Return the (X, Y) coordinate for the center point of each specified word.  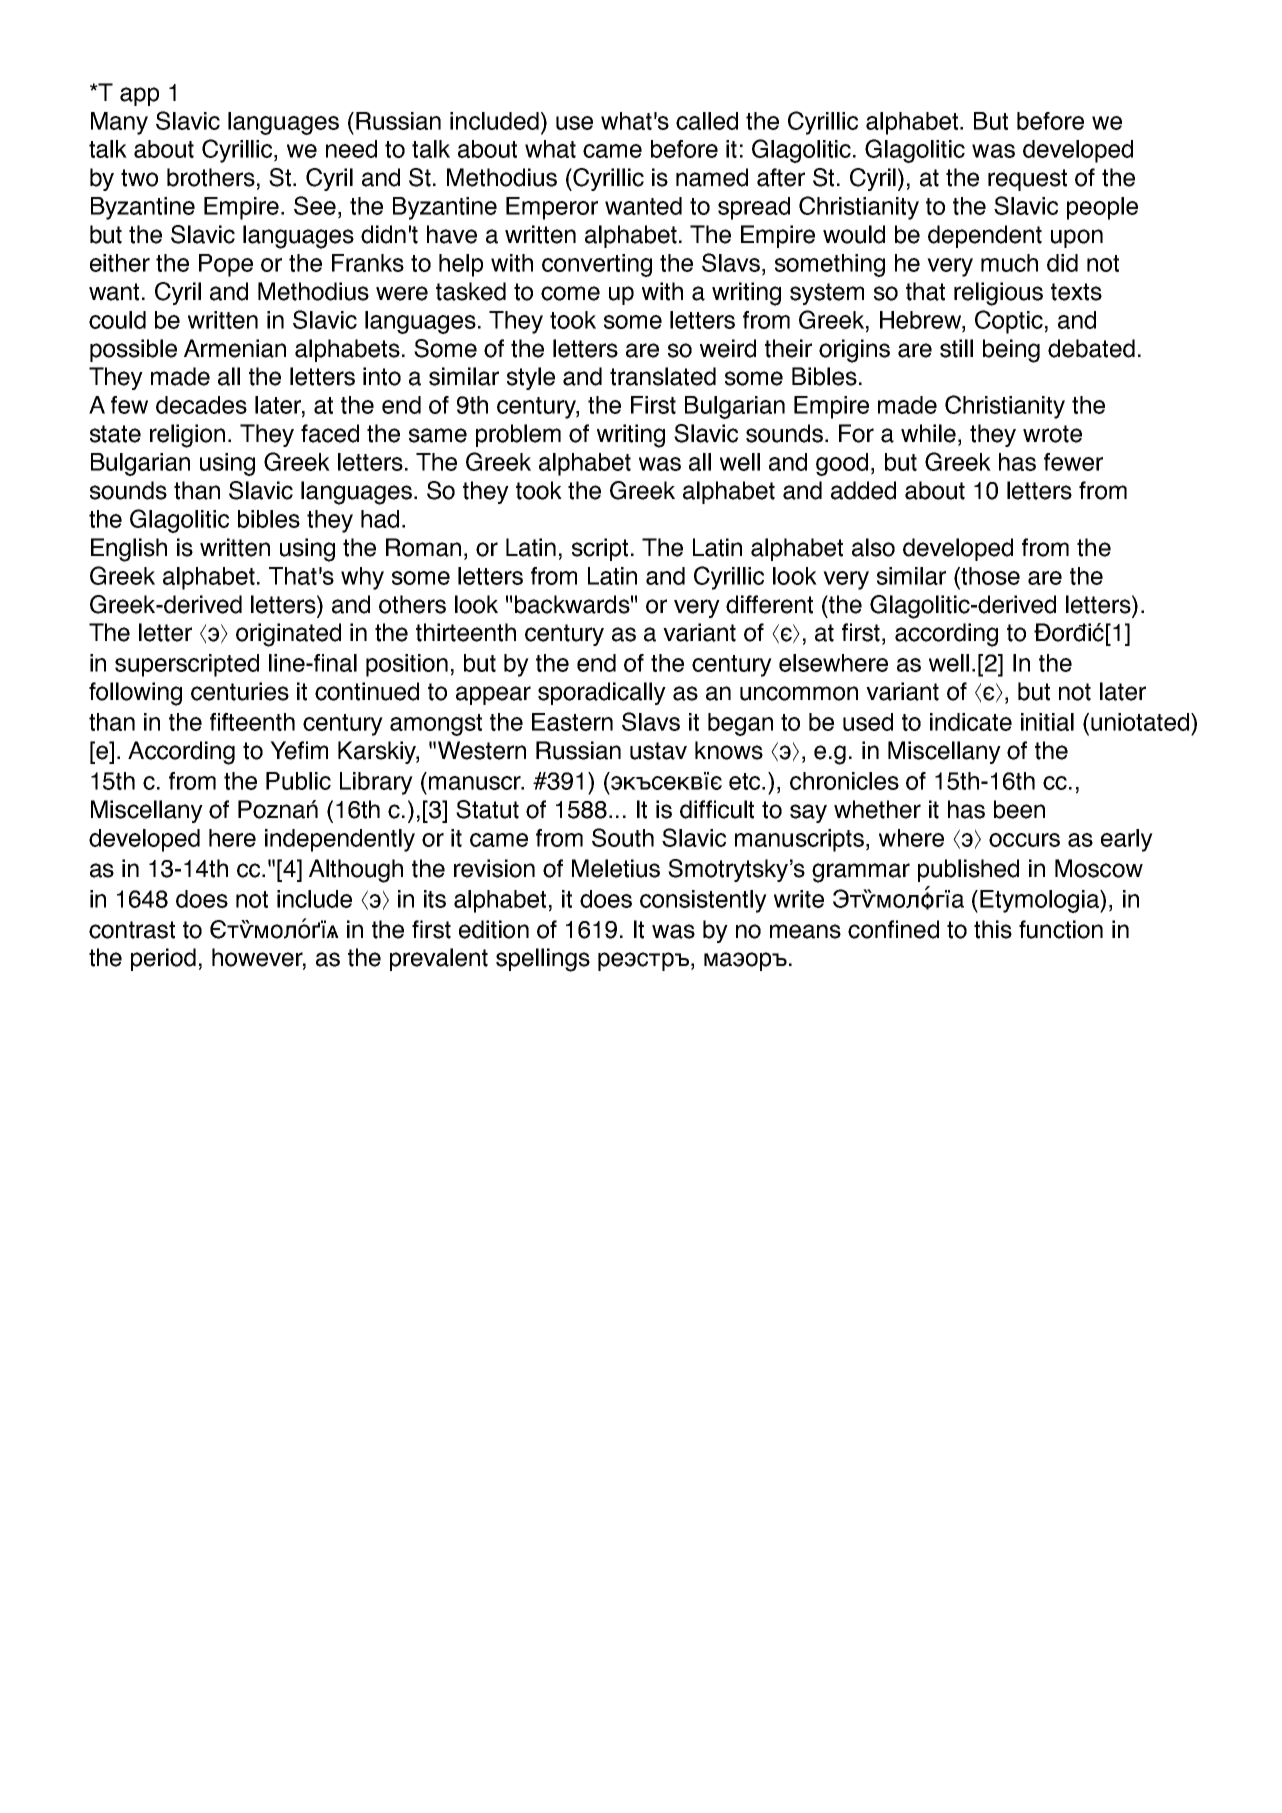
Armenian (235, 348)
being (1011, 351)
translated (663, 376)
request (1027, 180)
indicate (971, 722)
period (163, 959)
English (129, 550)
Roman (423, 547)
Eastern (572, 722)
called (707, 121)
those (989, 576)
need (351, 149)
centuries (240, 691)
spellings (543, 960)
